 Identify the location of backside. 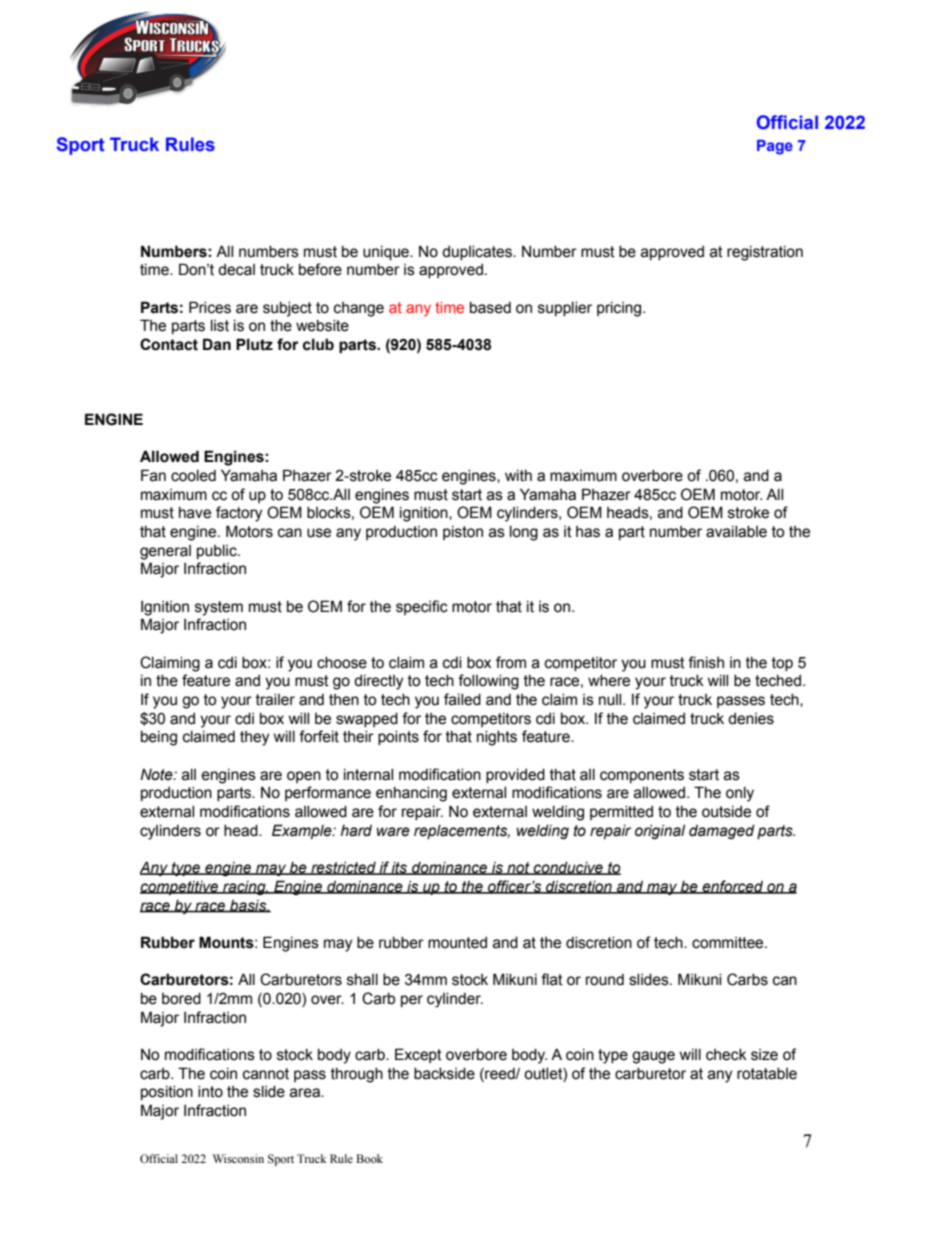
(444, 1074).
